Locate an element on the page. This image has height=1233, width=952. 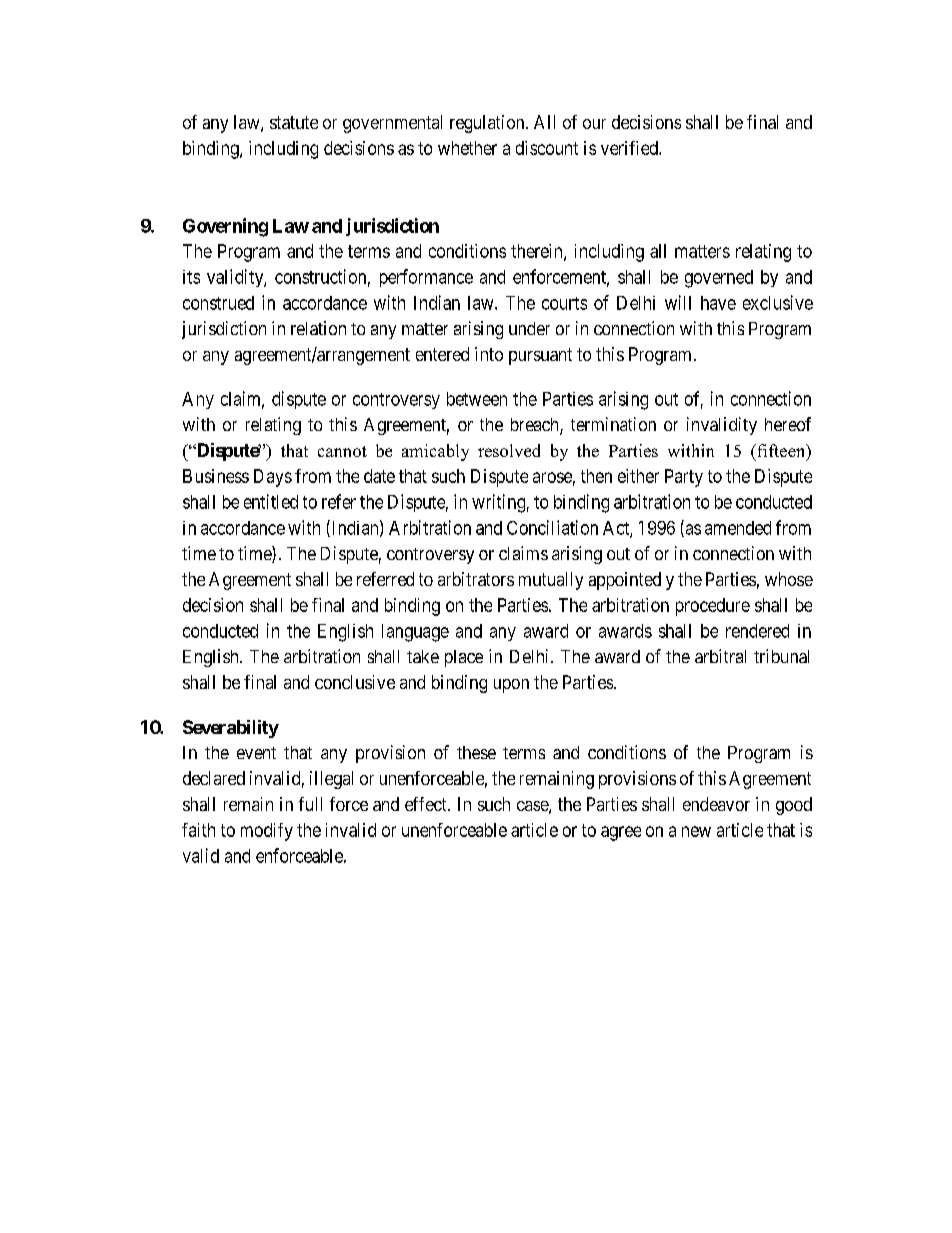
amended is located at coordinates (738, 528).
